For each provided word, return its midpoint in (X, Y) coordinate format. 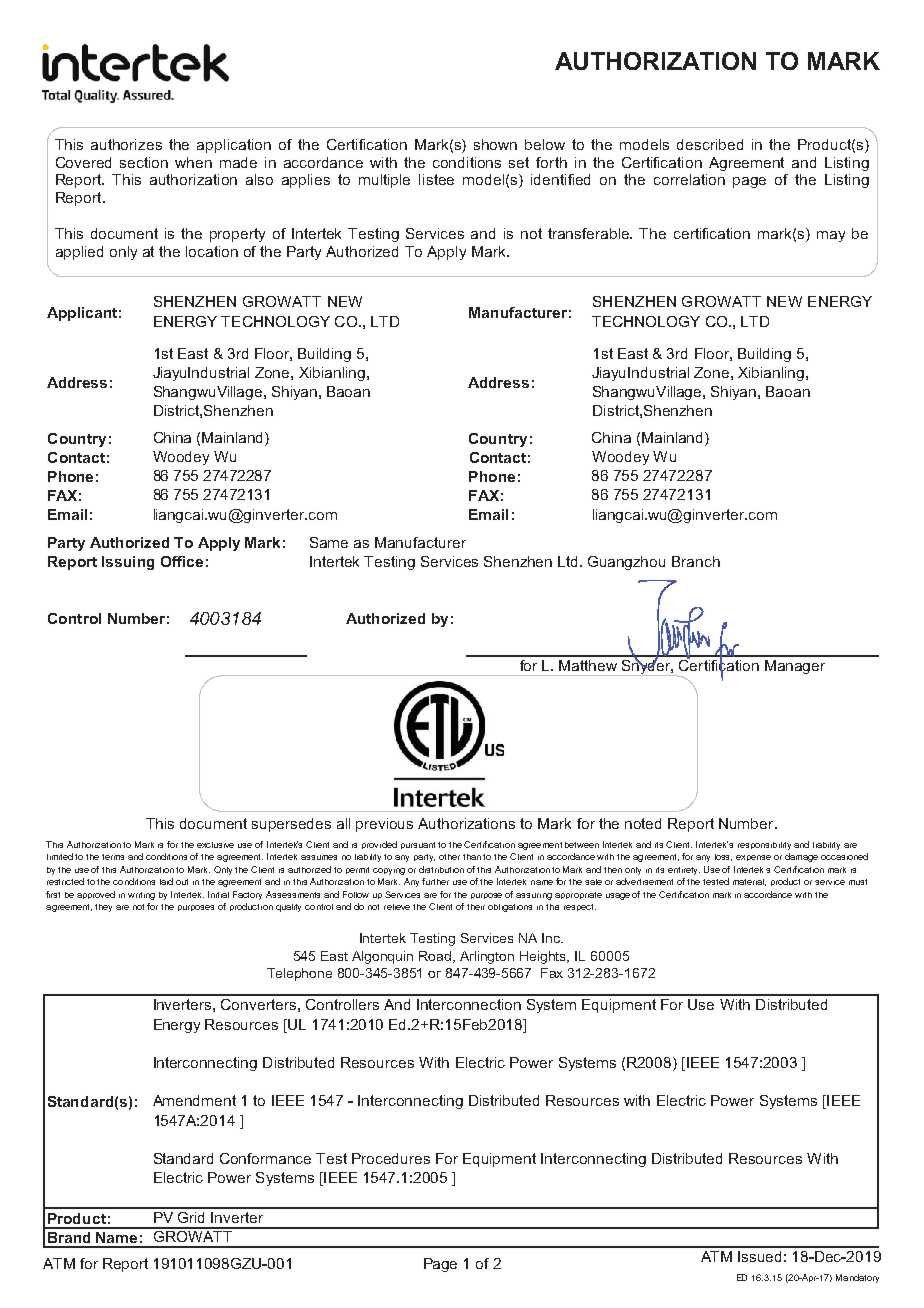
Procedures (391, 1158)
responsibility (764, 846)
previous (384, 825)
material (749, 882)
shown (495, 144)
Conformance (265, 1158)
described (710, 144)
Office (182, 561)
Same (329, 542)
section (144, 162)
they (103, 908)
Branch (696, 561)
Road (436, 957)
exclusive (215, 845)
